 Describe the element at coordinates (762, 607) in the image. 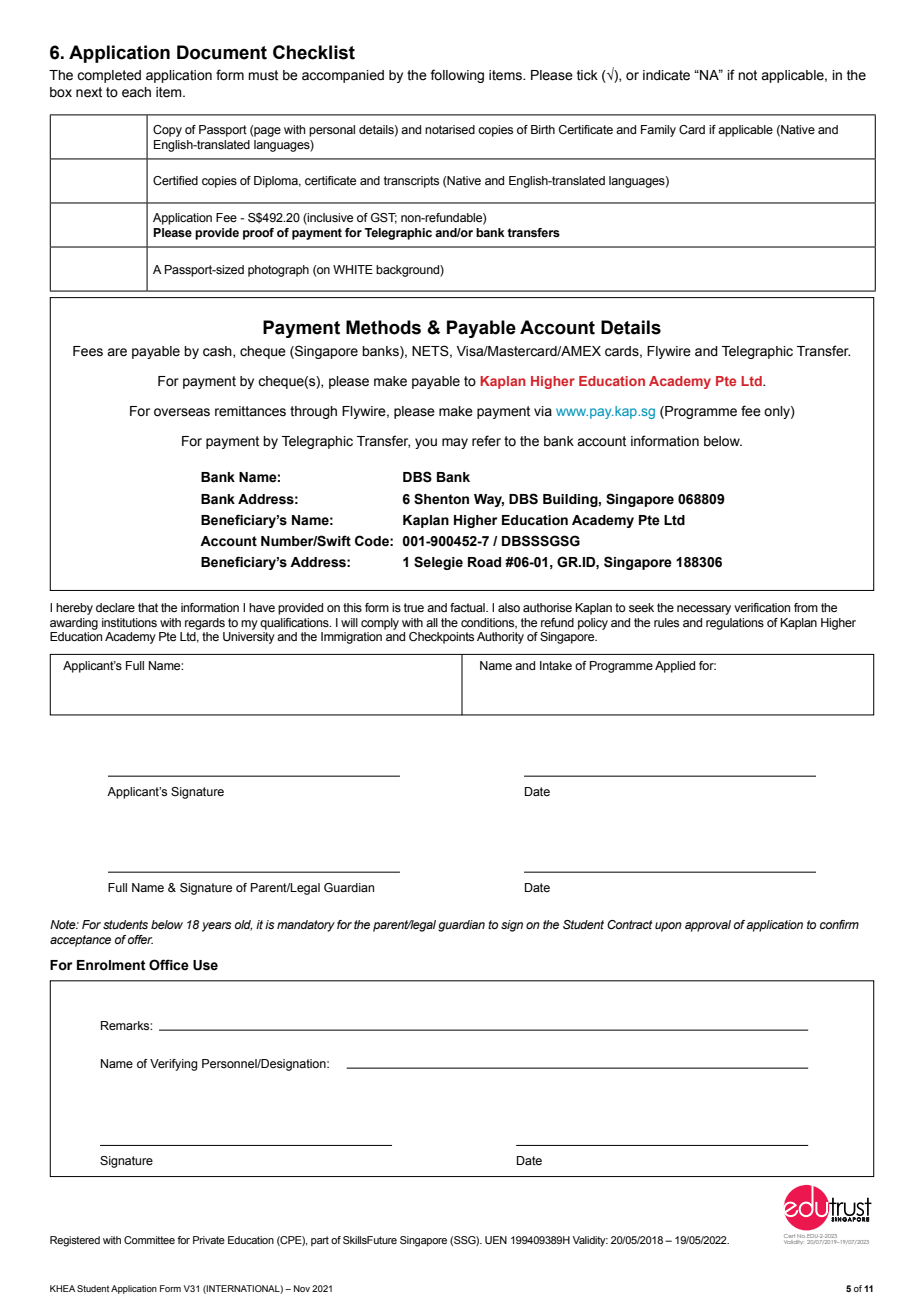

I see `verification` at that location.
